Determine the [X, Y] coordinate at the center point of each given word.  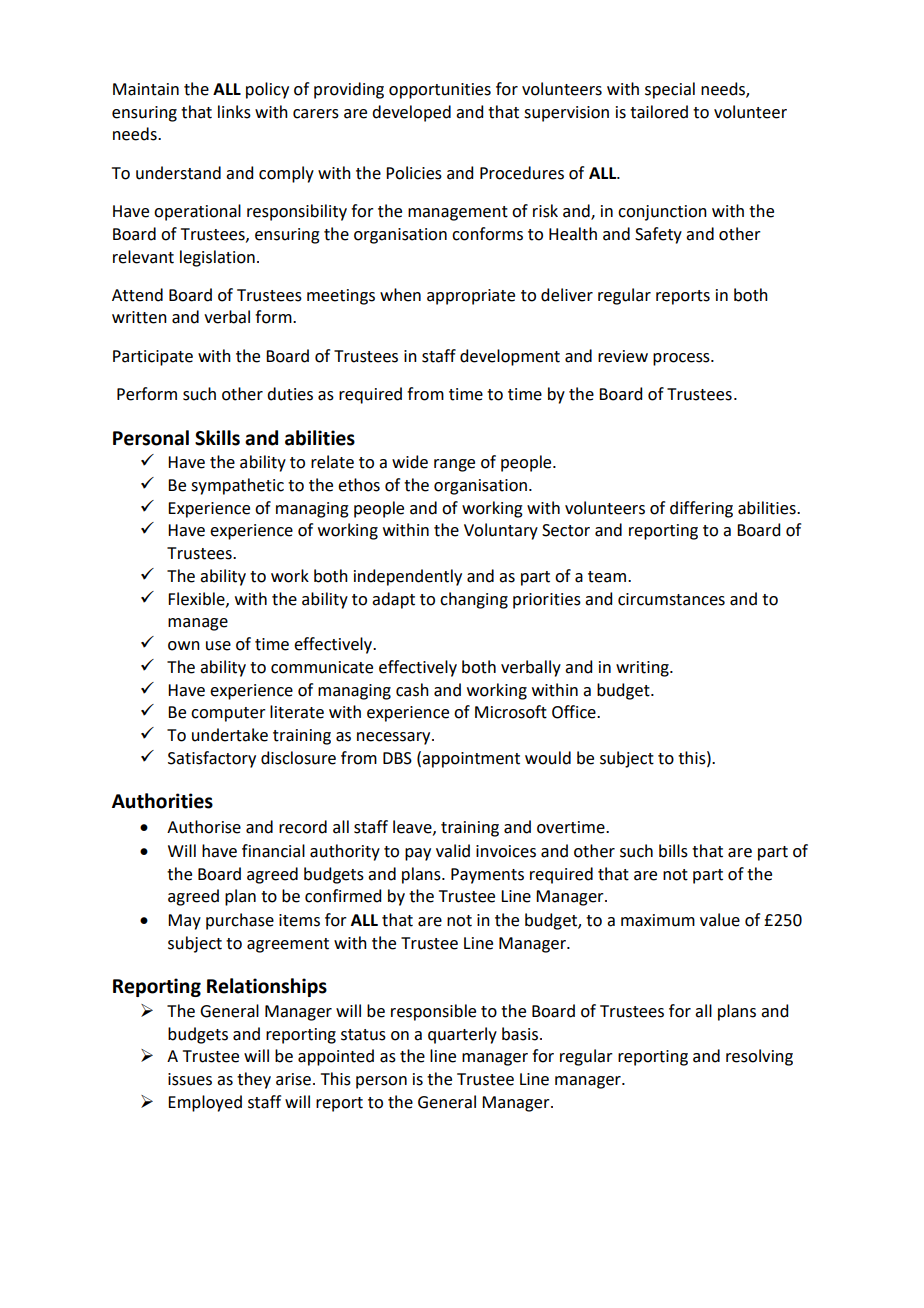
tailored [659, 112]
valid [453, 851]
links [234, 112]
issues [190, 1079]
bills [673, 851]
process [682, 359]
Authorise [204, 827]
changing [474, 600]
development [510, 357]
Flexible [197, 599]
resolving [759, 1057]
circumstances [671, 599]
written [139, 317]
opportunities [440, 91]
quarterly [462, 1035]
